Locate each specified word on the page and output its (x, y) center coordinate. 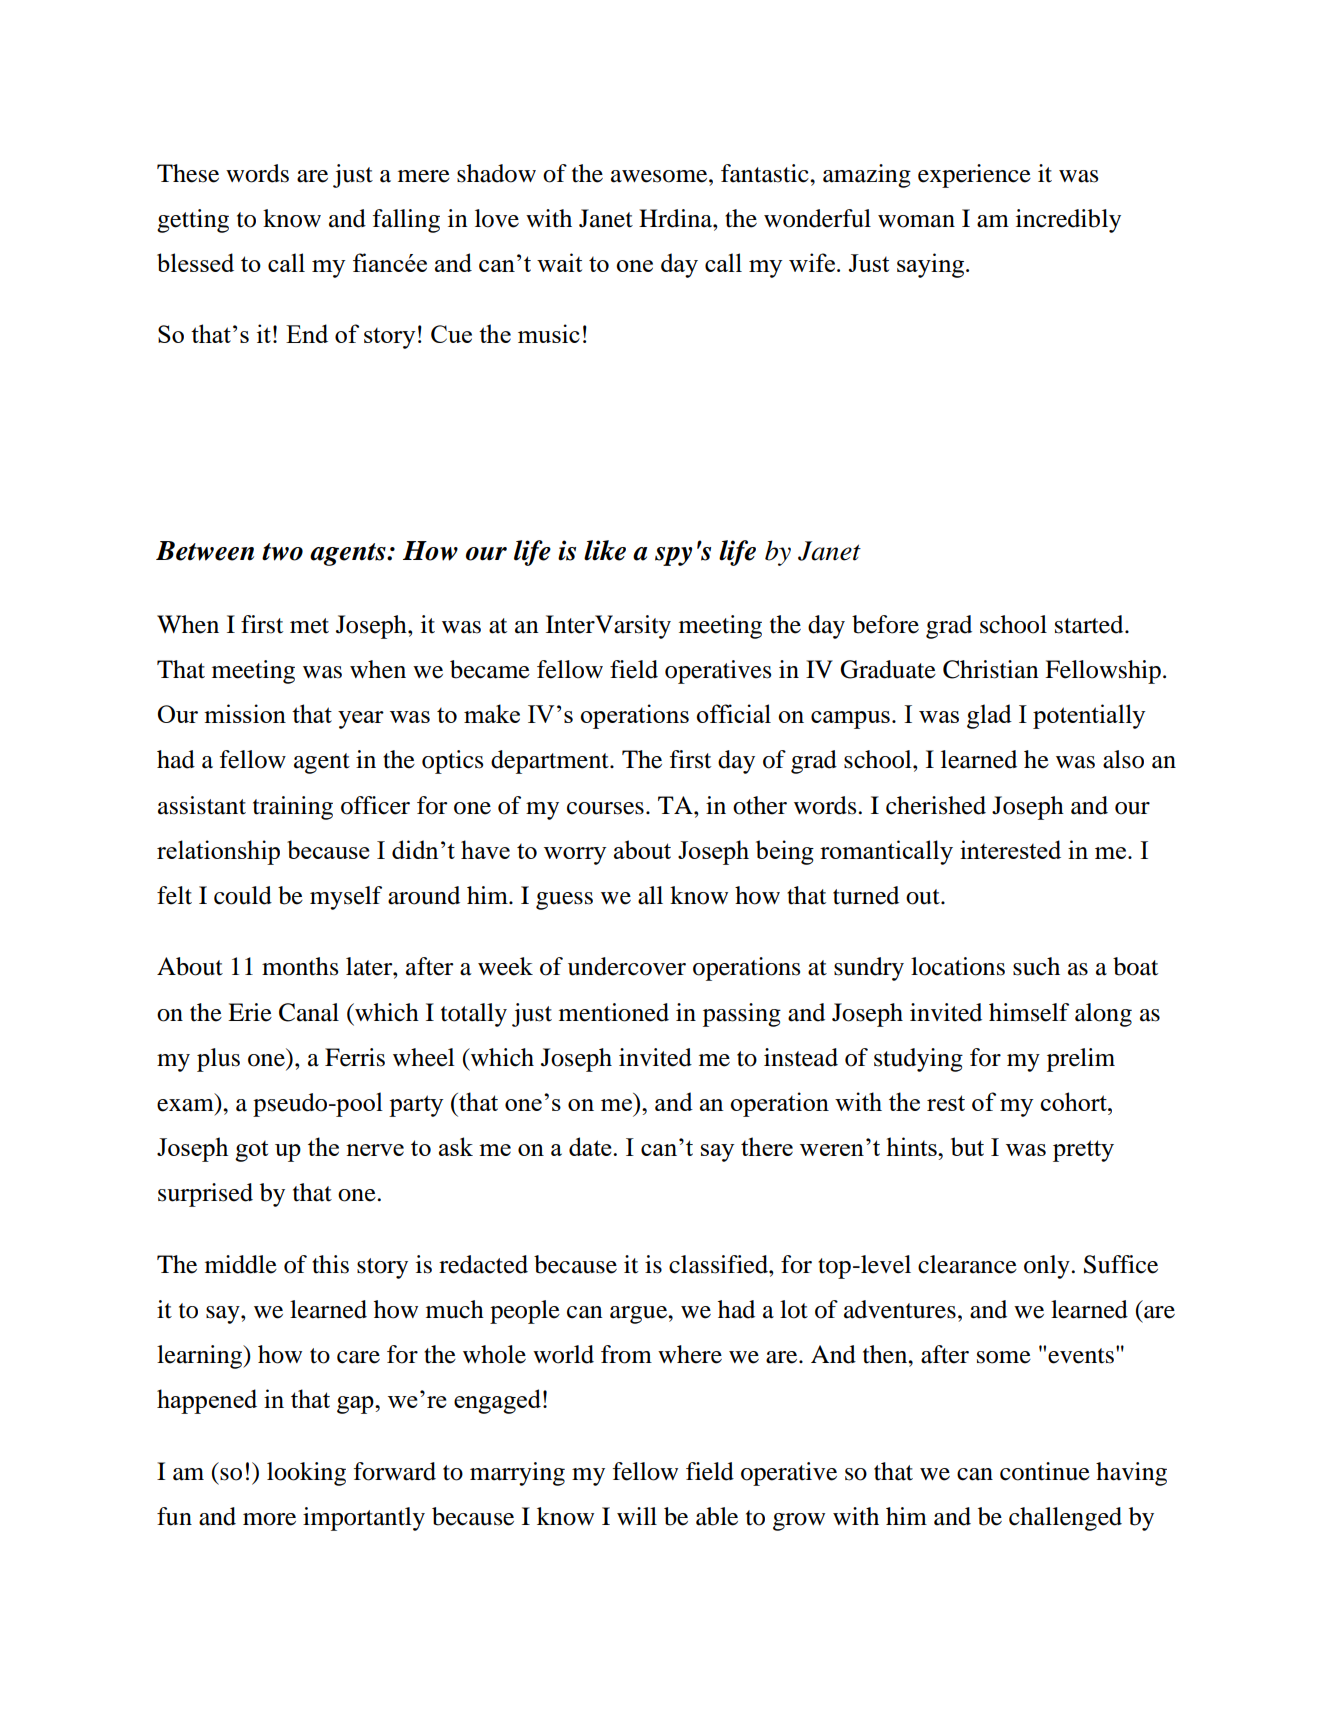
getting (193, 221)
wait (559, 262)
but (967, 1146)
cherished (936, 805)
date (591, 1146)
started (1090, 624)
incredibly (1068, 221)
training (293, 808)
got (251, 1151)
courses (605, 808)
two (282, 552)
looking (306, 1474)
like (605, 550)
